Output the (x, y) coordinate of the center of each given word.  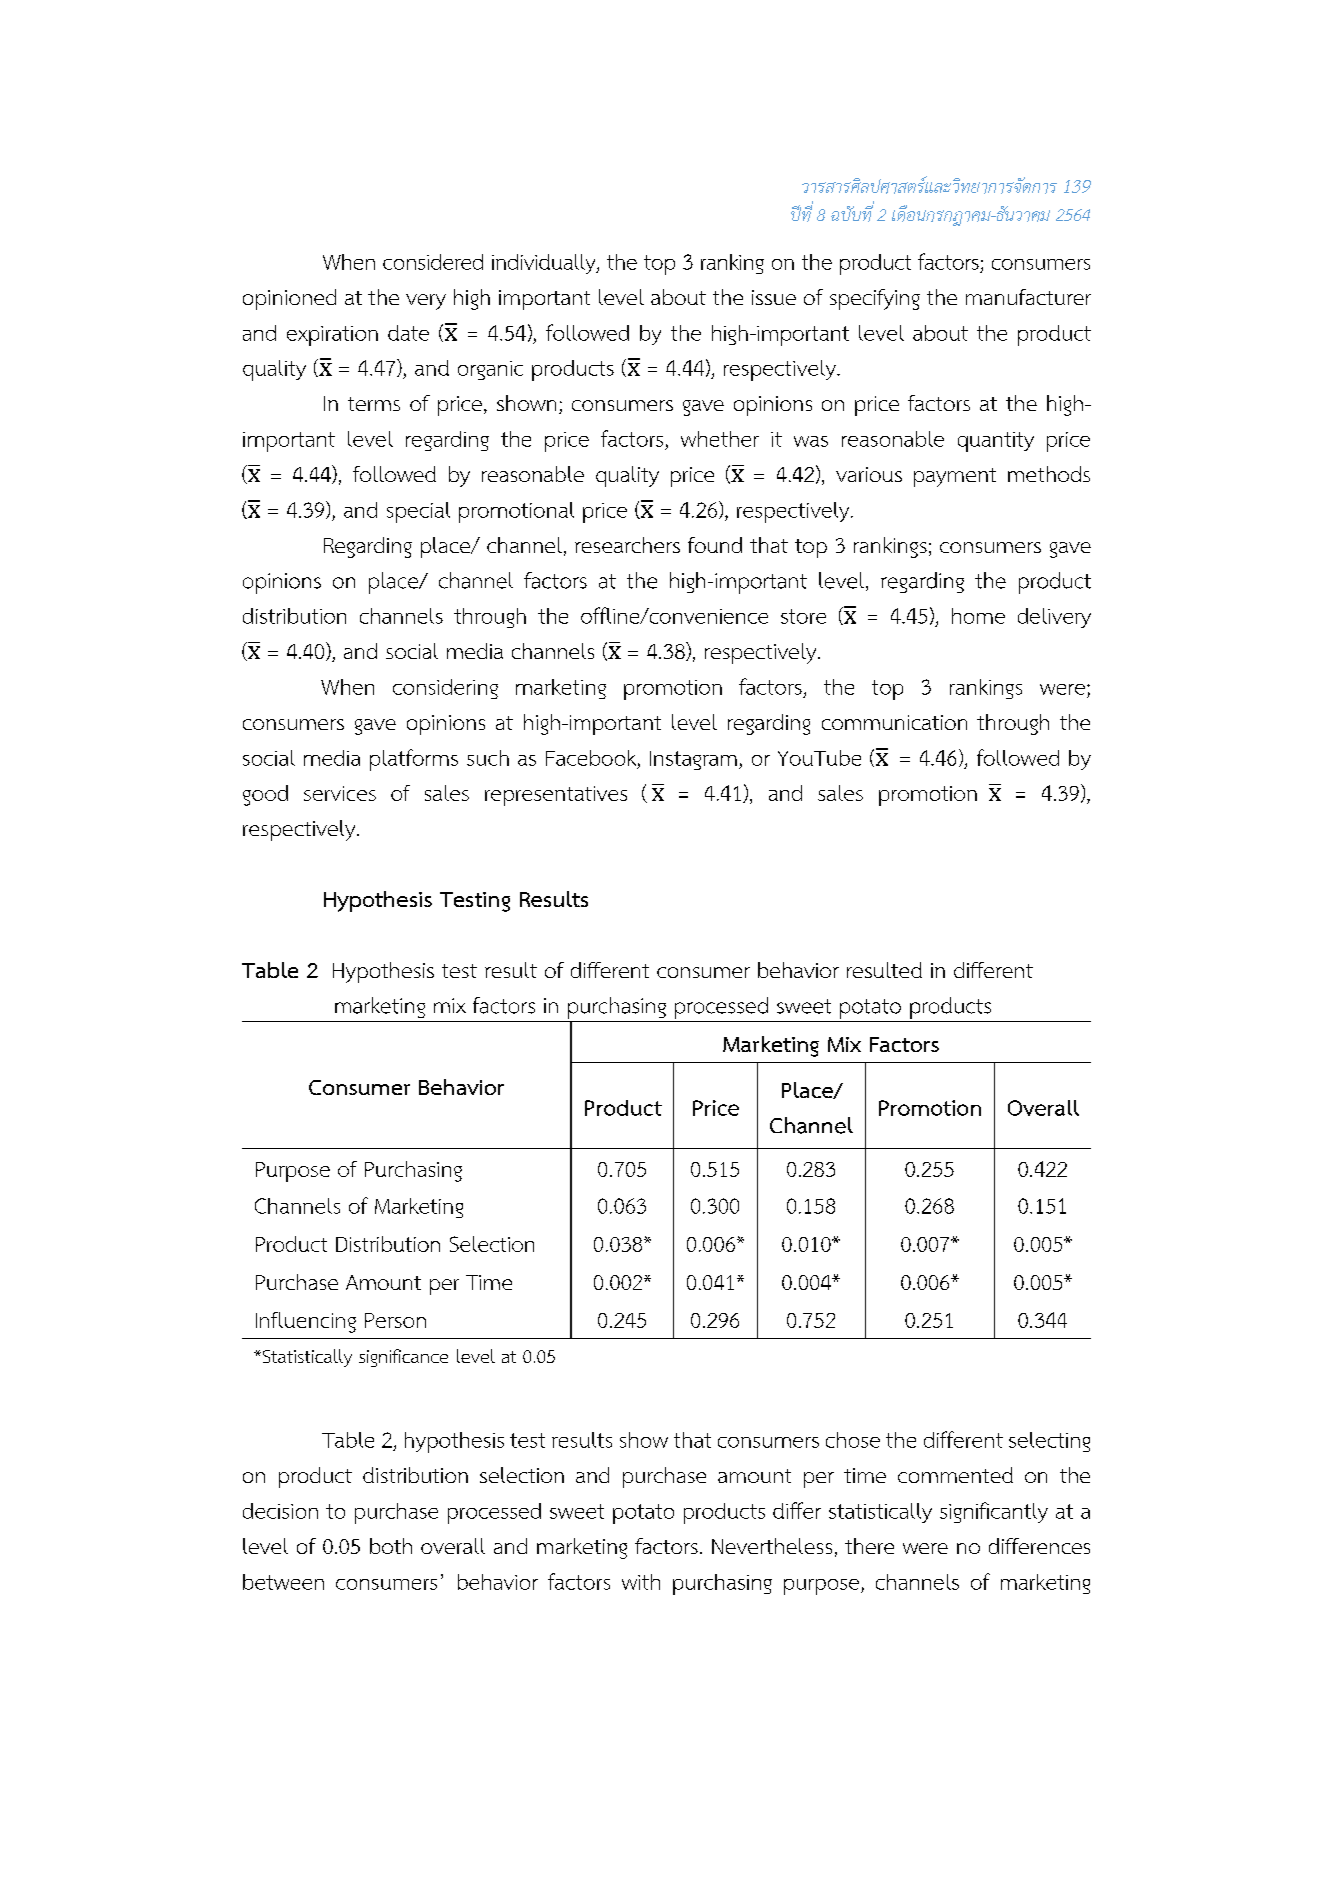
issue (774, 297)
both (391, 1546)
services (340, 793)
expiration (332, 336)
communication (894, 722)
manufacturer (1028, 297)
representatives (556, 796)
